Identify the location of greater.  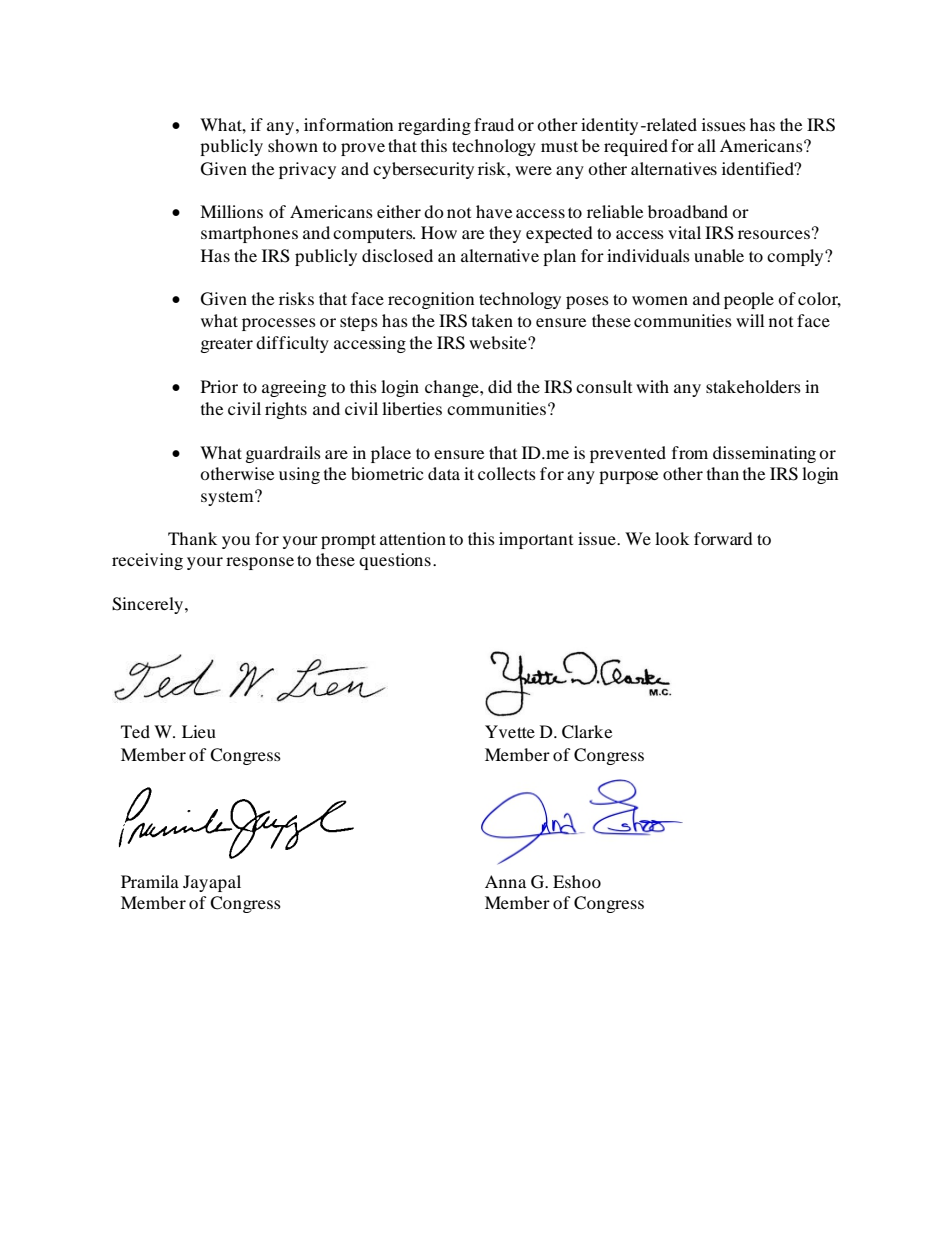
(227, 345).
